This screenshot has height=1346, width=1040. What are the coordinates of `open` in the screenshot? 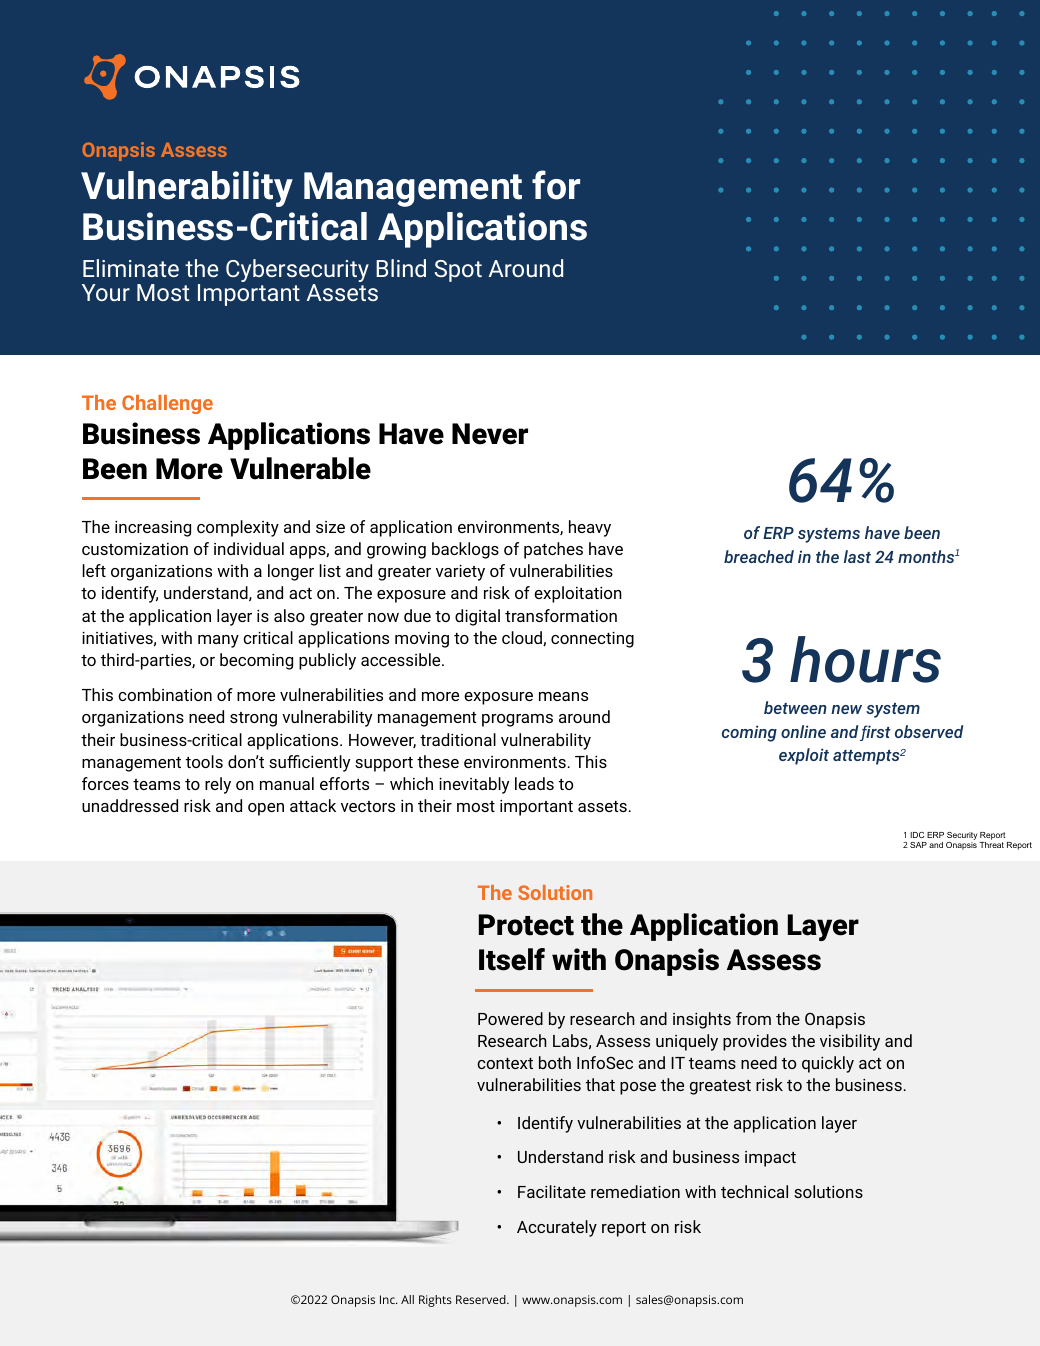 It's located at (266, 809).
